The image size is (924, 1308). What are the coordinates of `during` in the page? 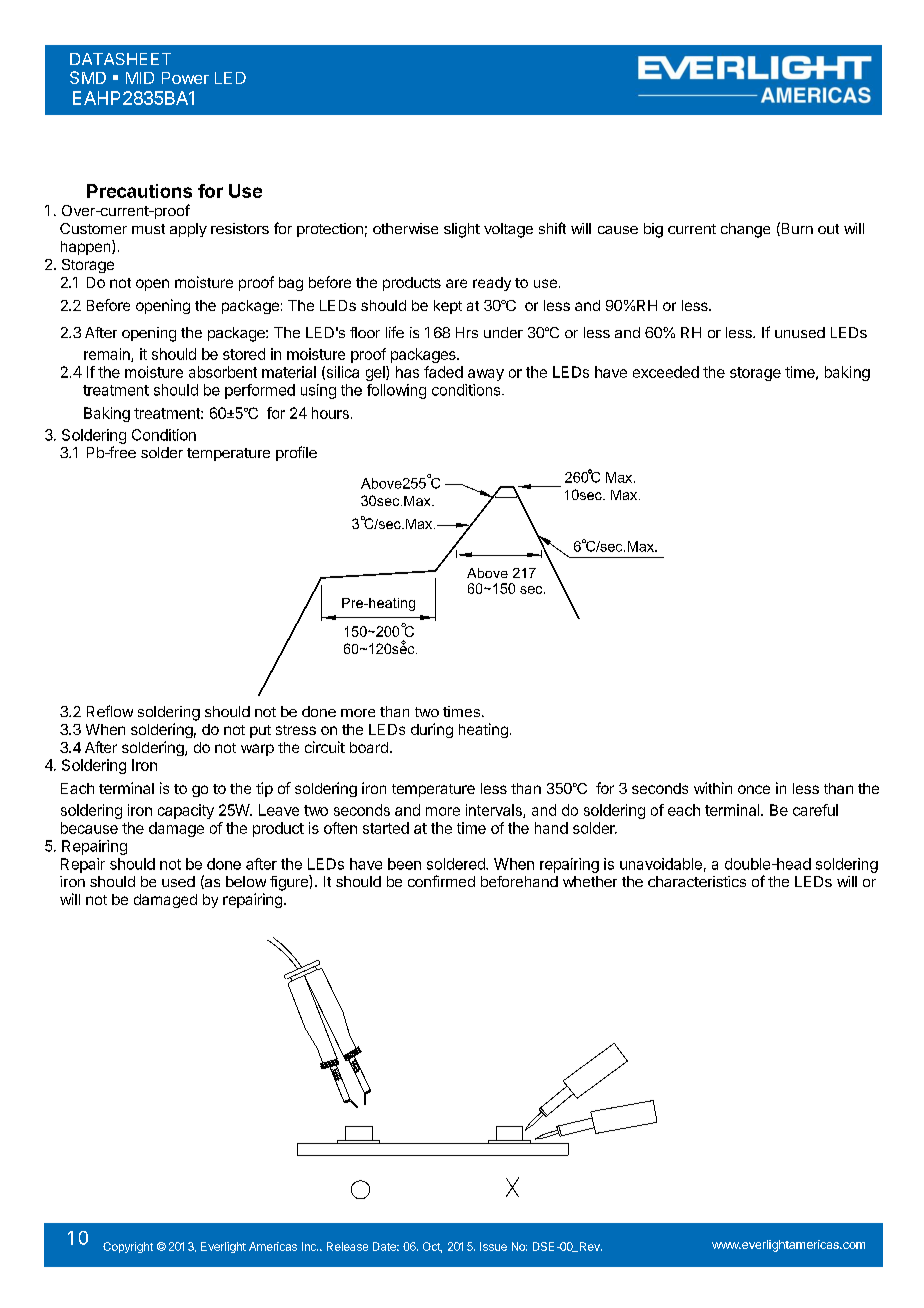 It's located at (432, 730).
